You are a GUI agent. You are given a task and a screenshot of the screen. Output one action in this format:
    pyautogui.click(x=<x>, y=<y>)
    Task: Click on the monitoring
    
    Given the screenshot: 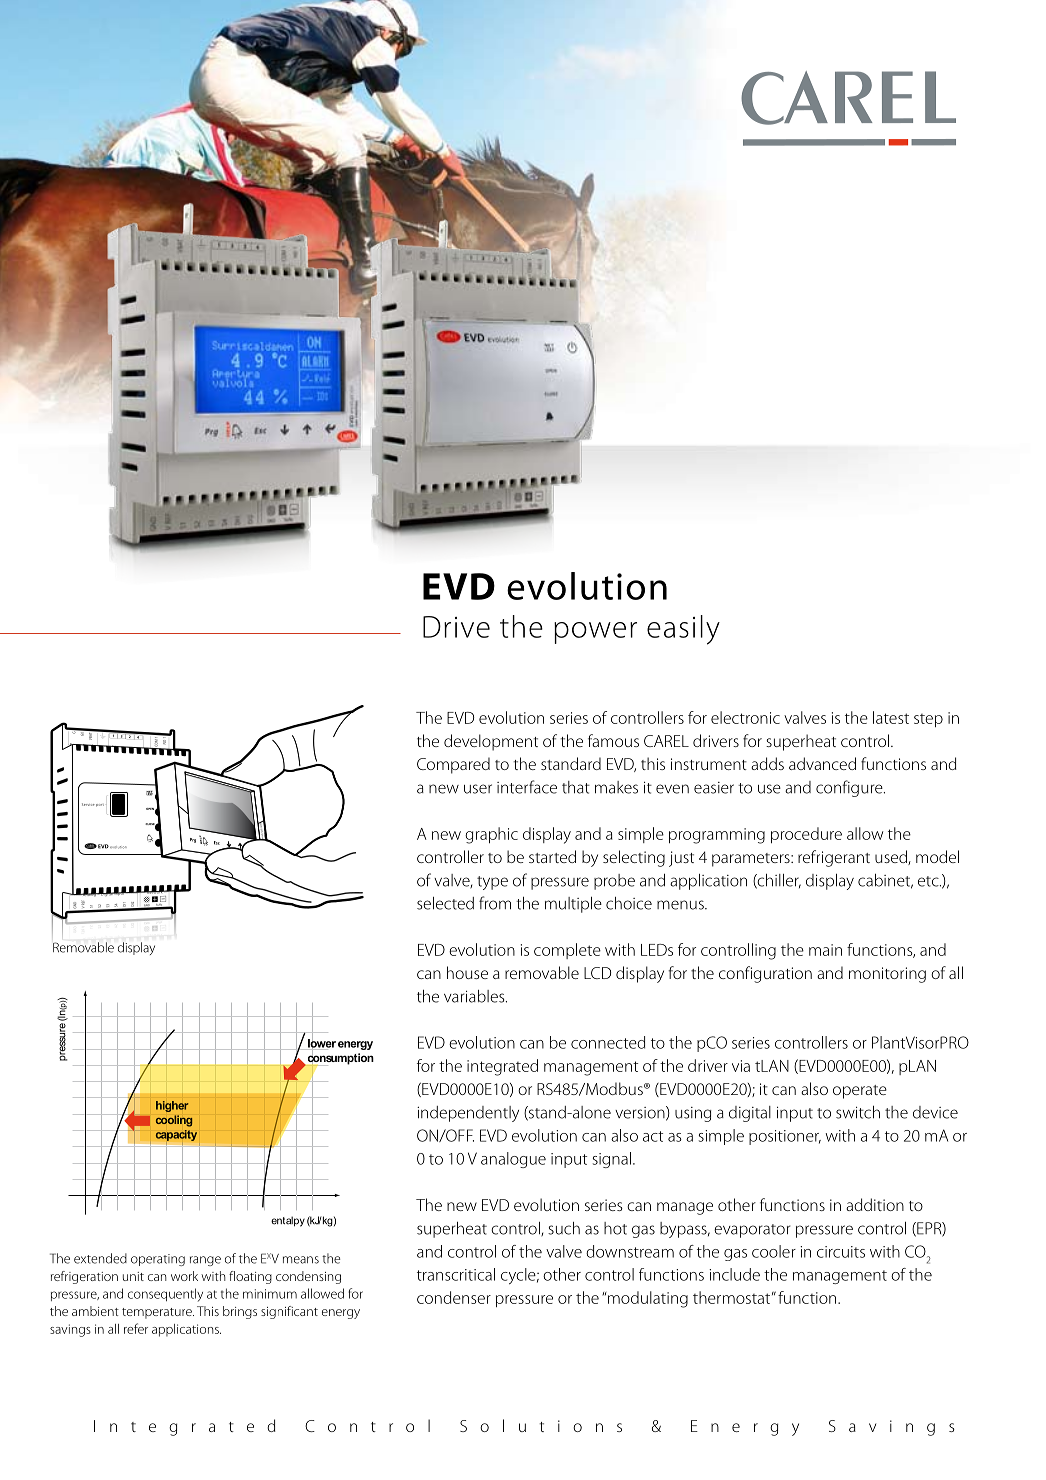 What is the action you would take?
    pyautogui.click(x=887, y=975)
